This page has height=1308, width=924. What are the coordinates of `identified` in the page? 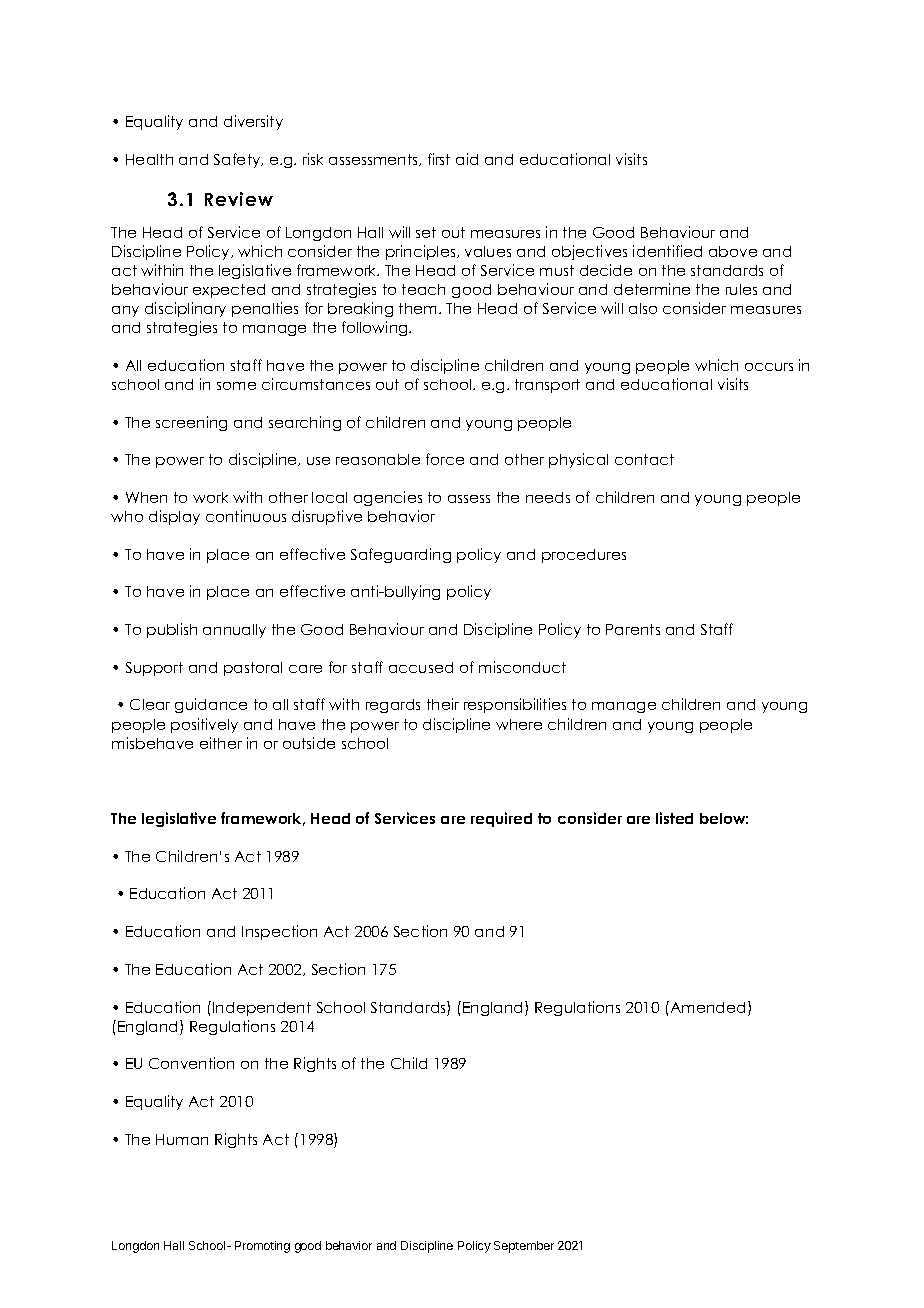 It's located at (667, 251).
